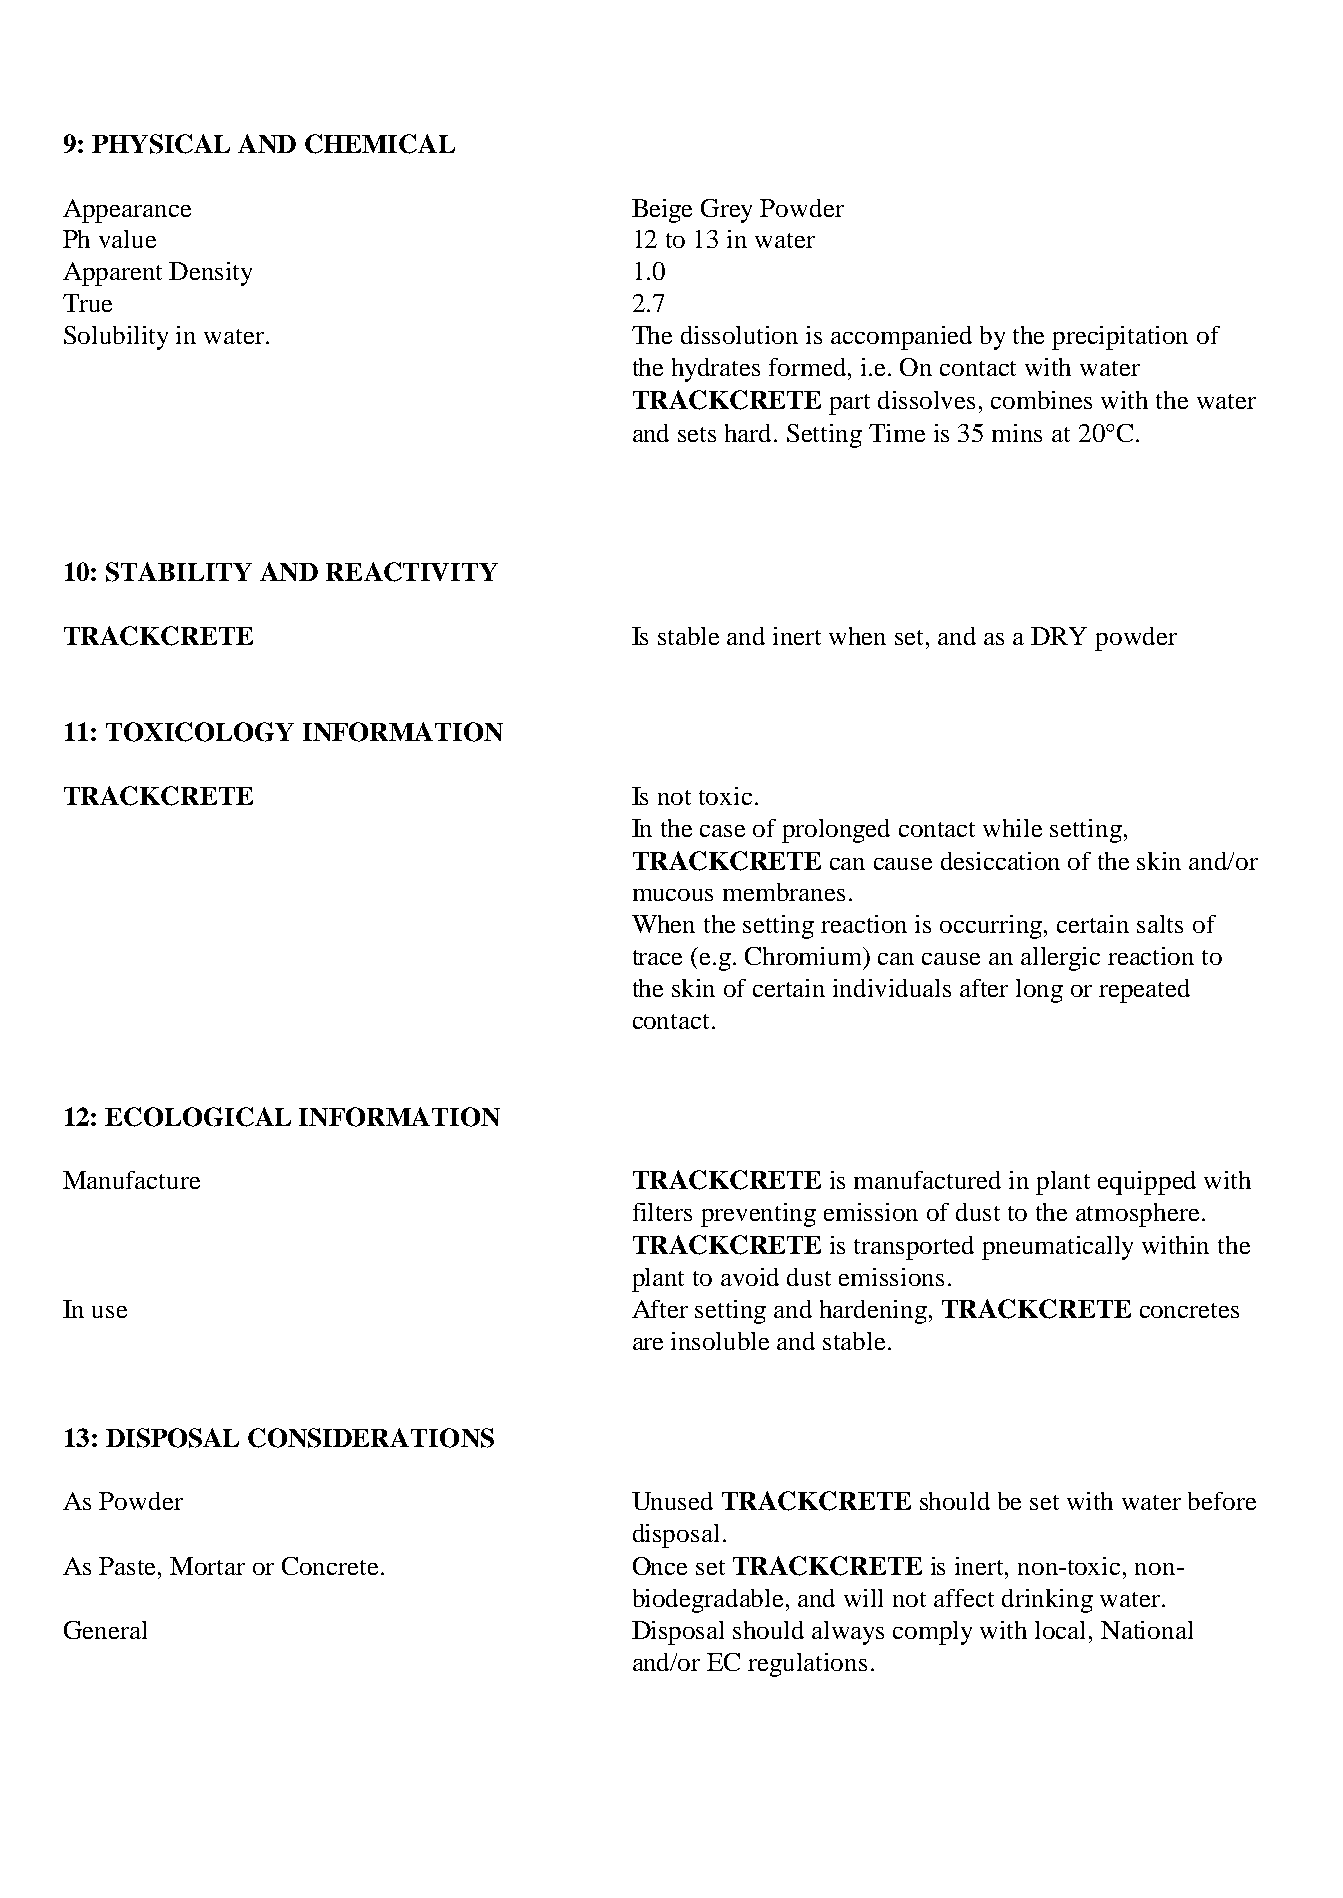  I want to click on repeated, so click(1144, 991).
